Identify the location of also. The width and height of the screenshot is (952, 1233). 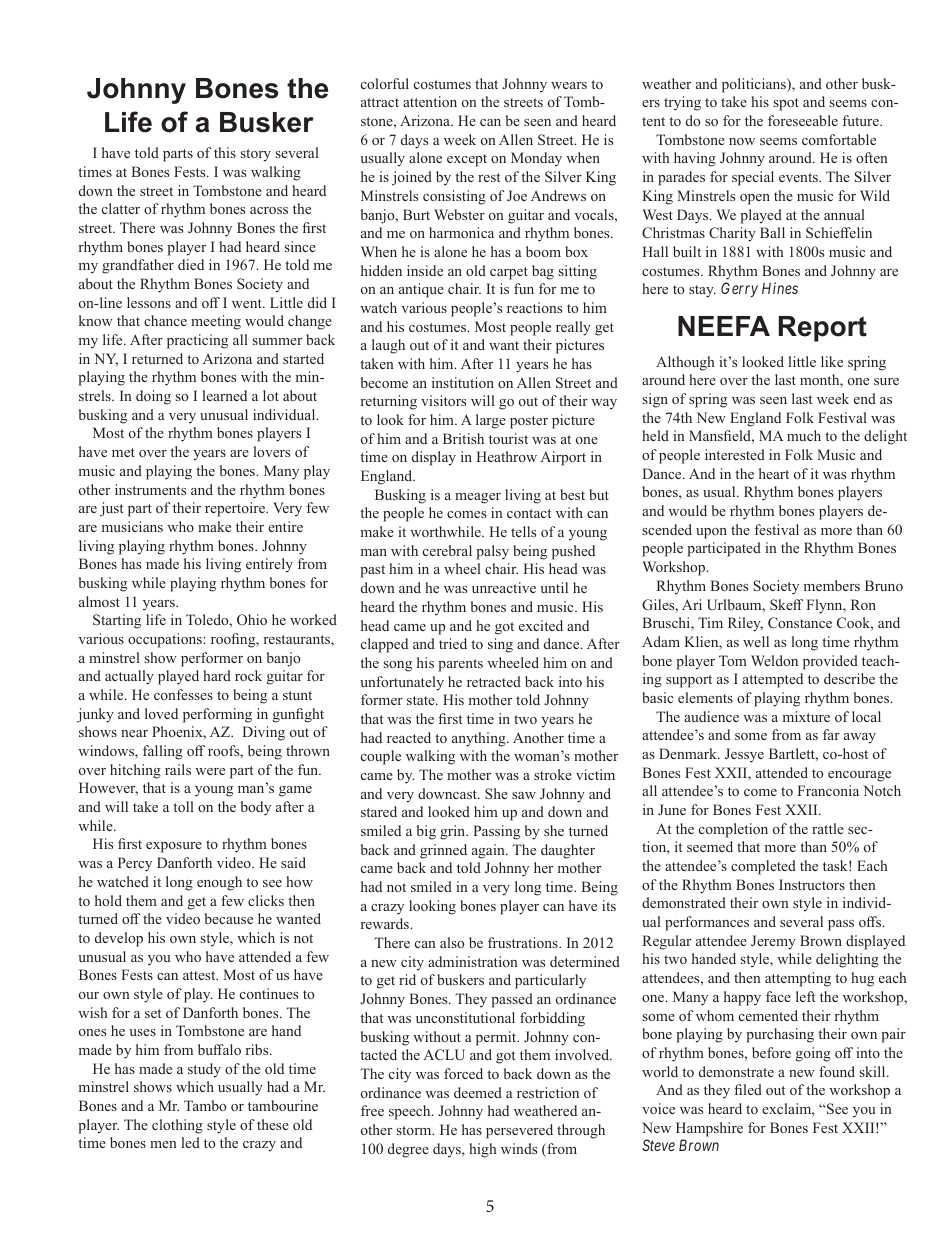
(452, 942).
